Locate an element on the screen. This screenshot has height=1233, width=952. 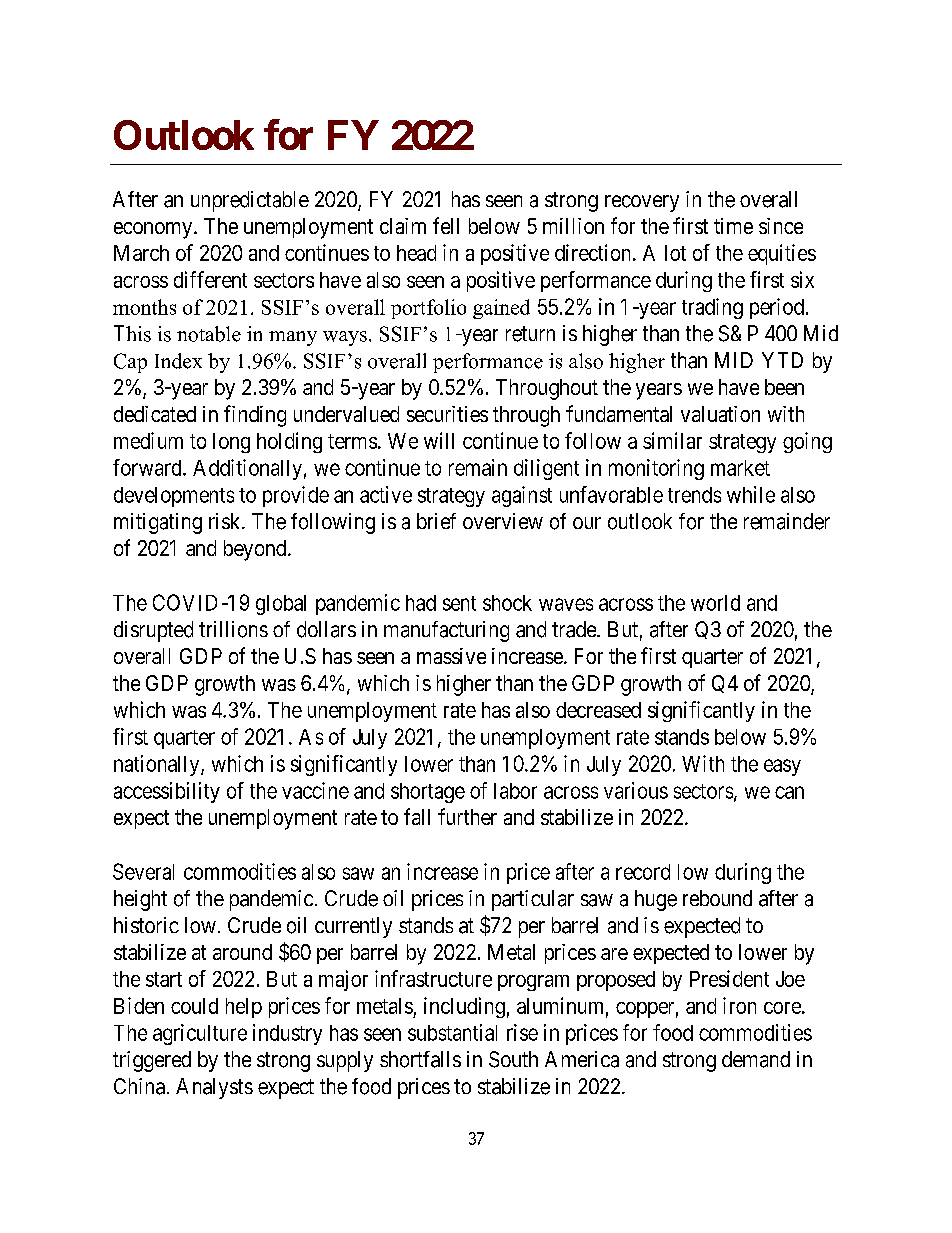
Analysts is located at coordinates (214, 1088).
